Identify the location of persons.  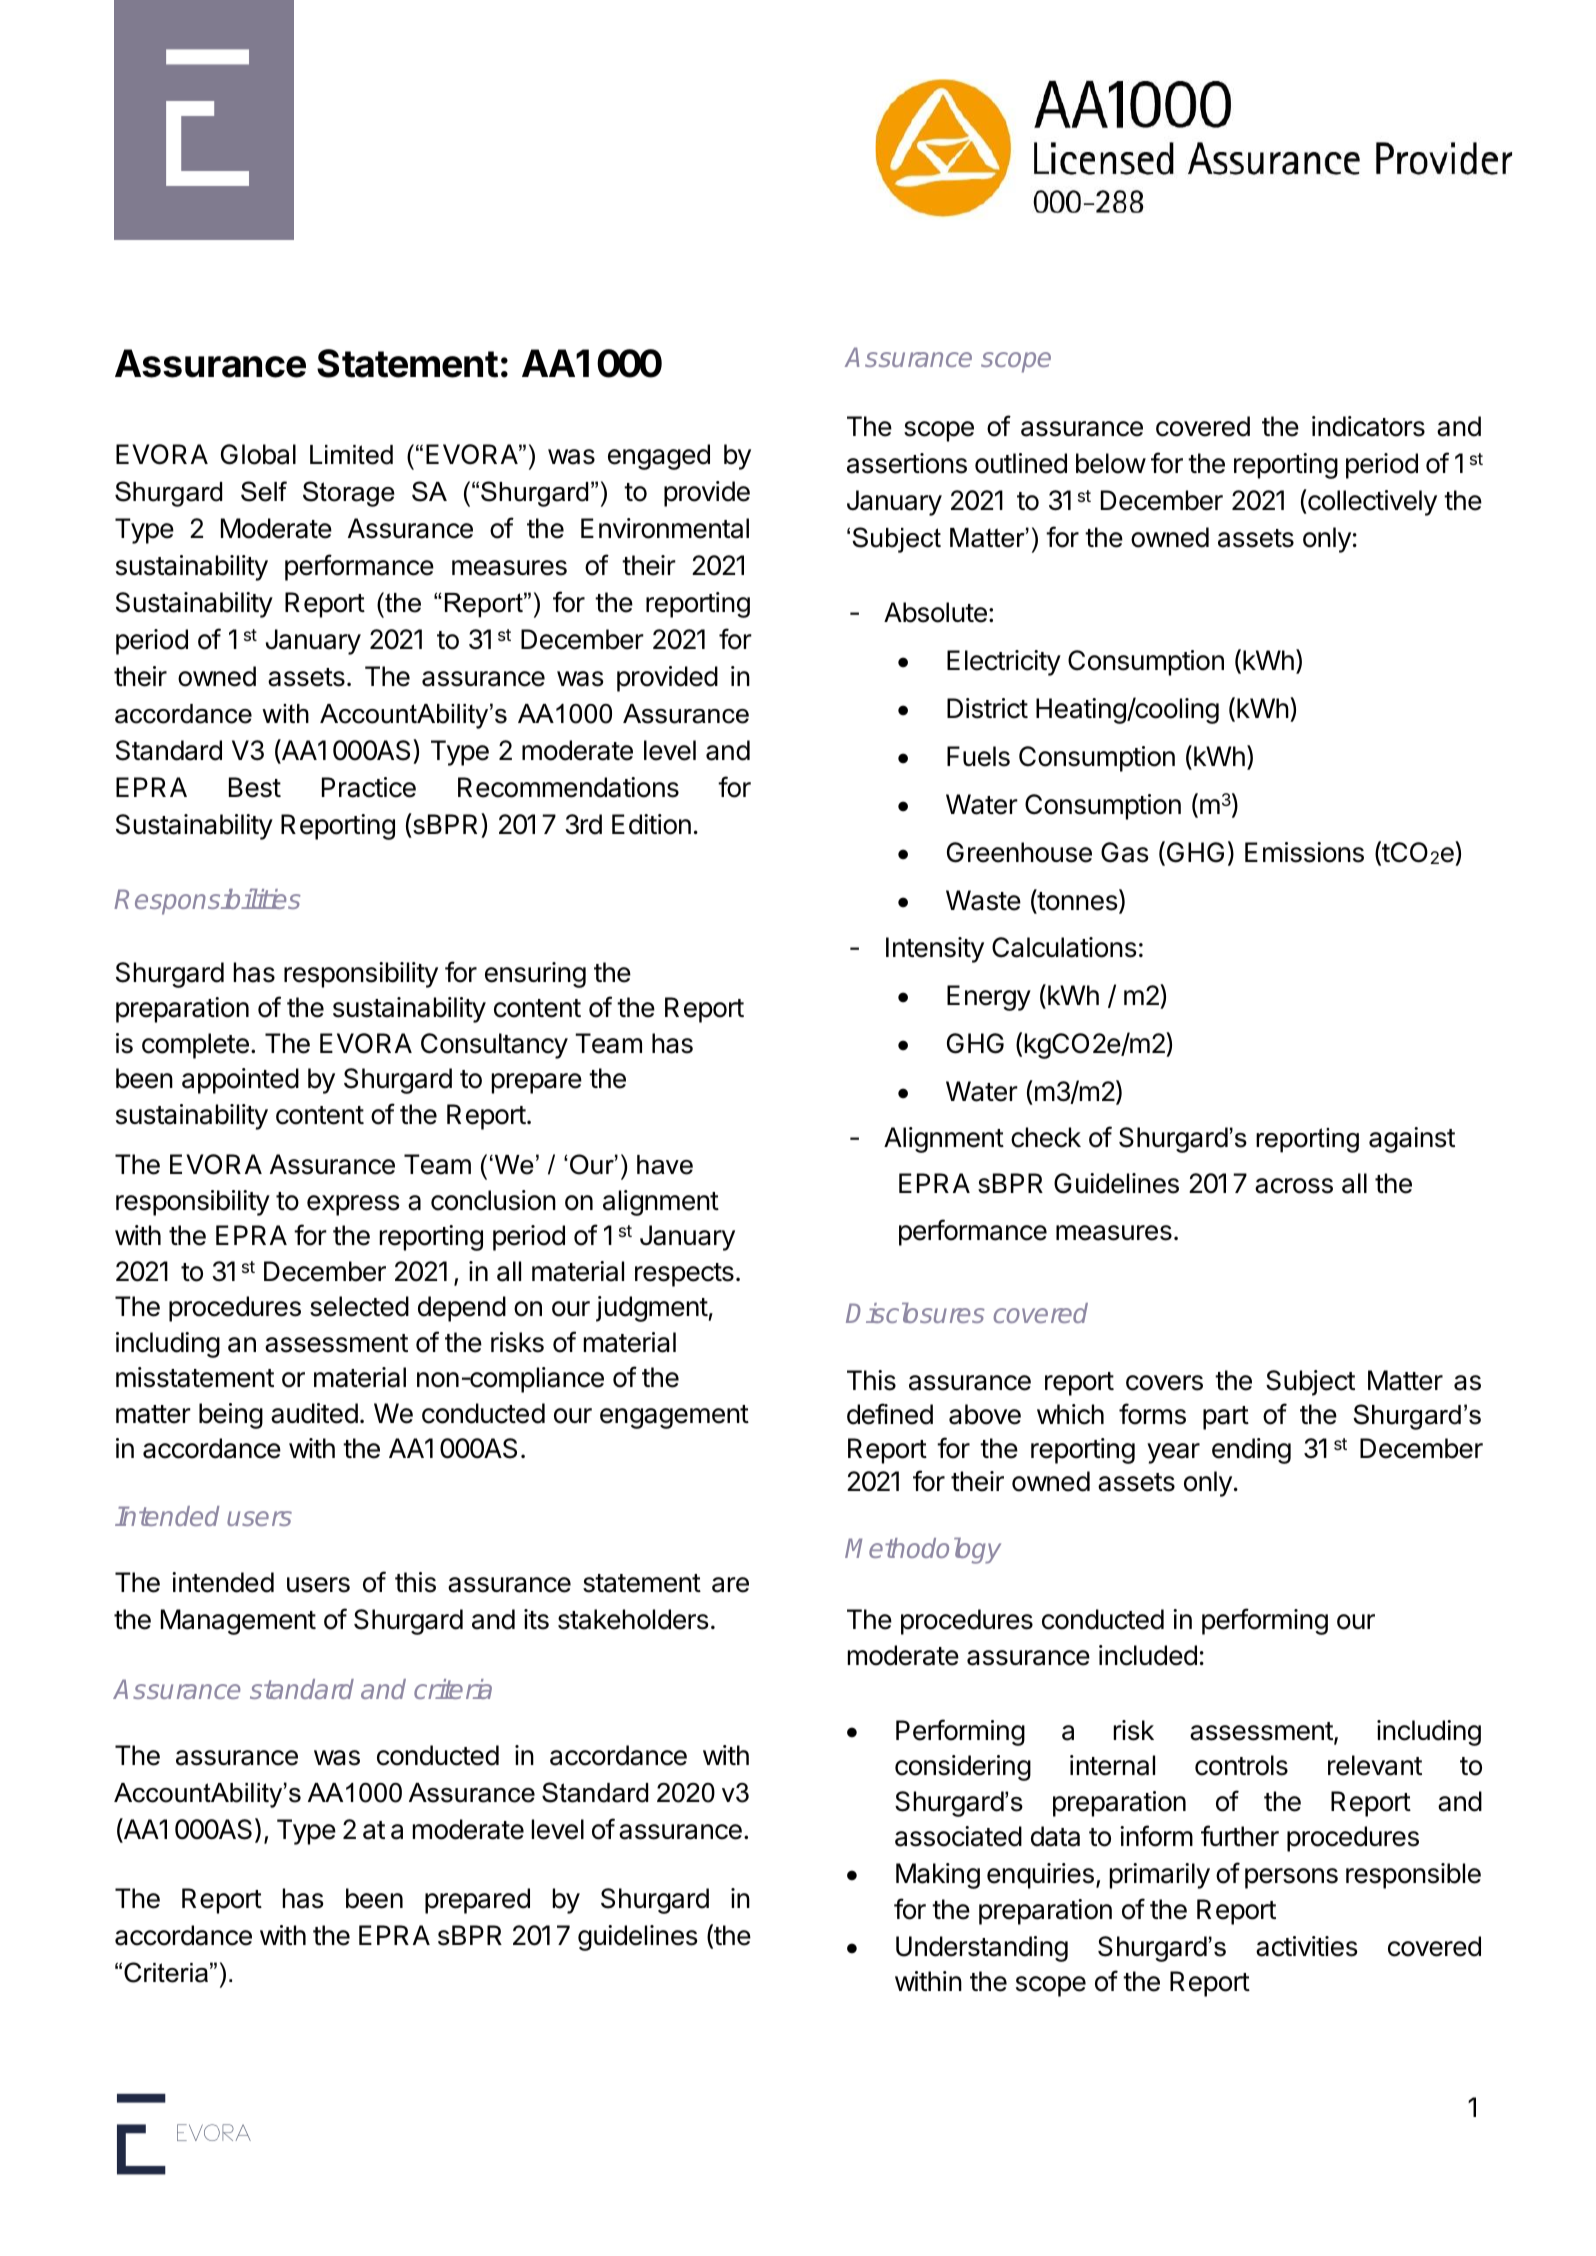
(1291, 1878).
